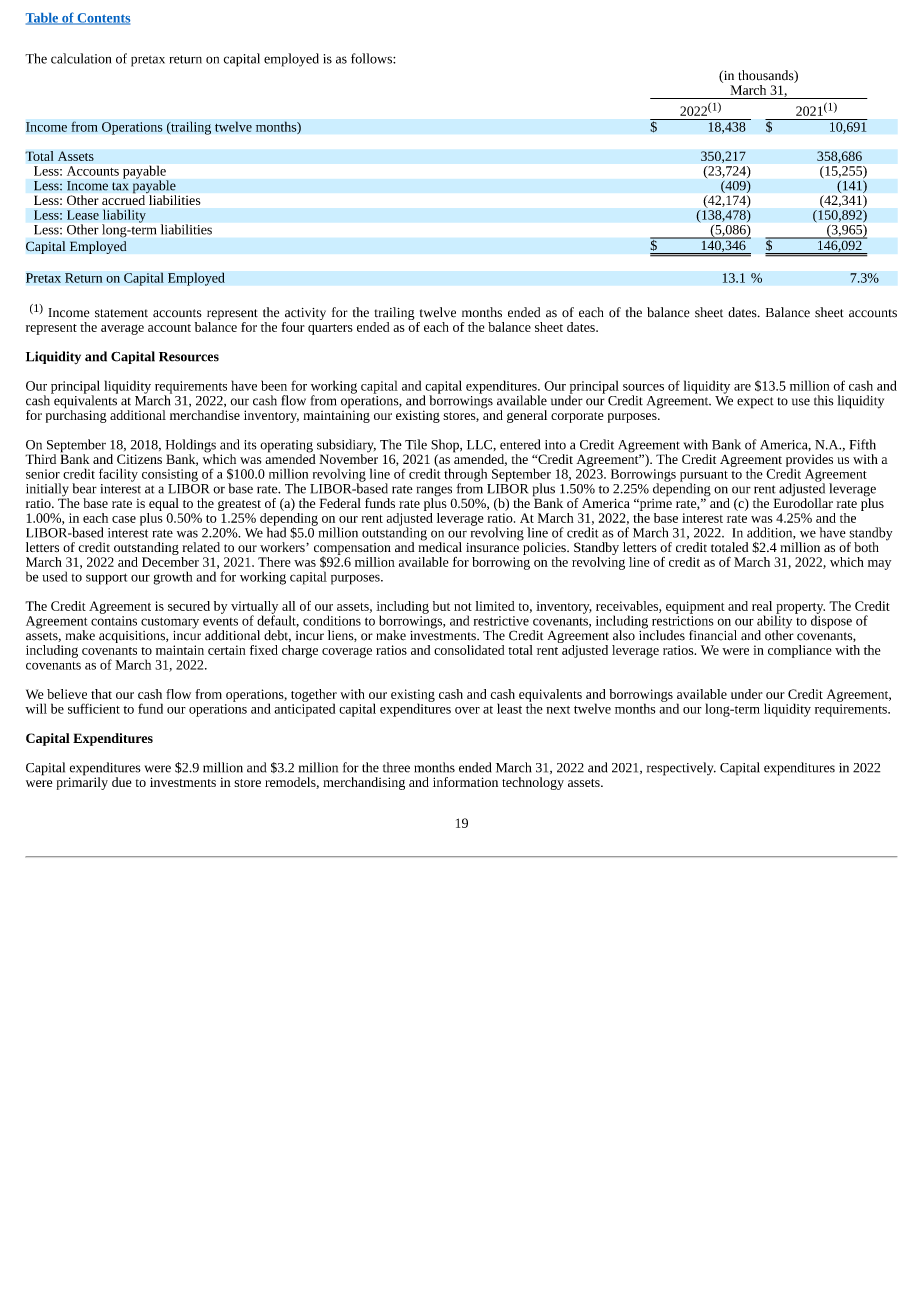 The height and width of the document is (1308, 924). What do you see at coordinates (76, 415) in the document?
I see `purchasing` at bounding box center [76, 415].
